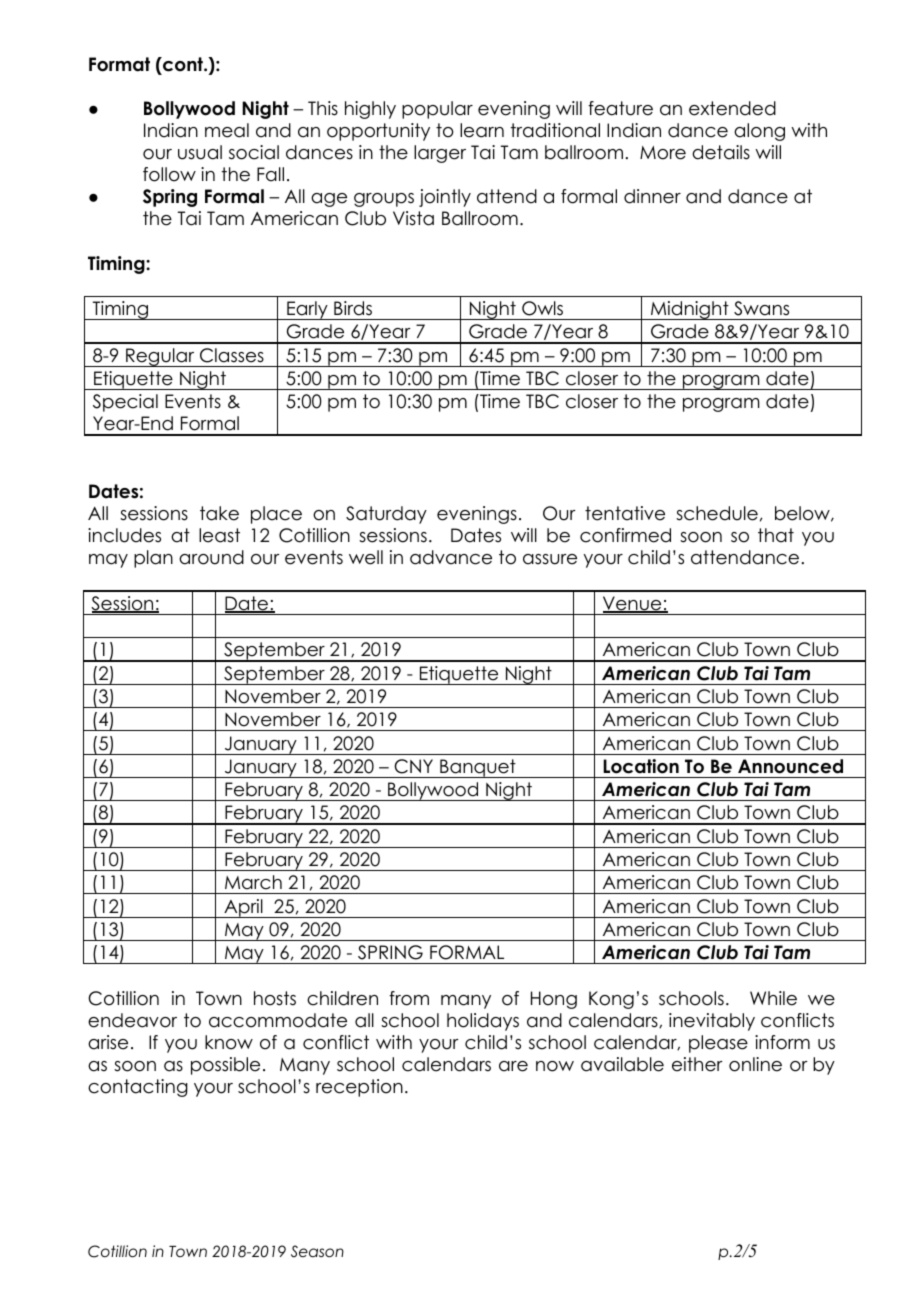 This screenshot has height=1308, width=924. I want to click on reception, so click(359, 1088).
